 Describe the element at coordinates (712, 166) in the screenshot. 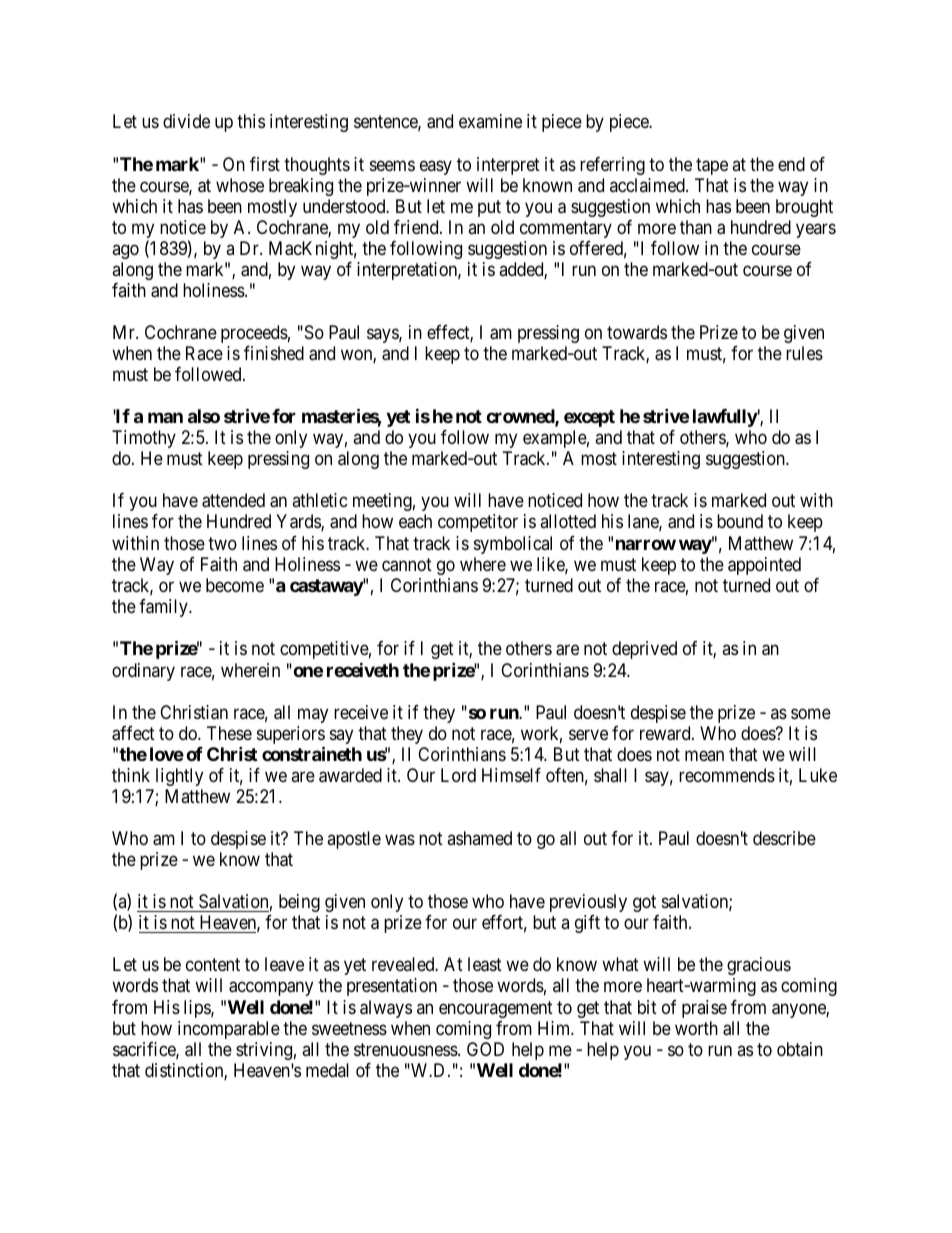

I see `tape` at that location.
